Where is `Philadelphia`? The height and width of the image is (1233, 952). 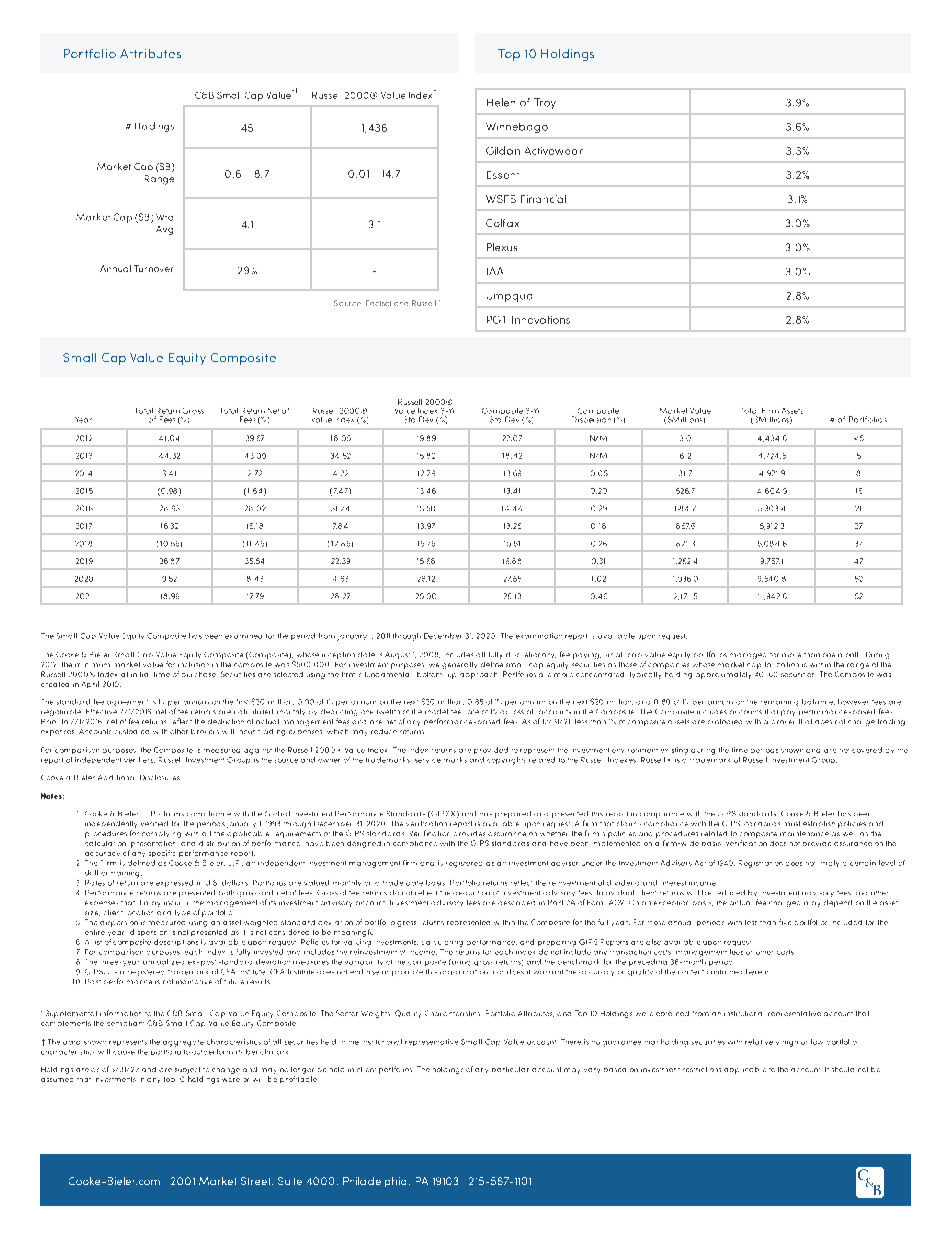
Philadelphia is located at coordinates (374, 1182).
